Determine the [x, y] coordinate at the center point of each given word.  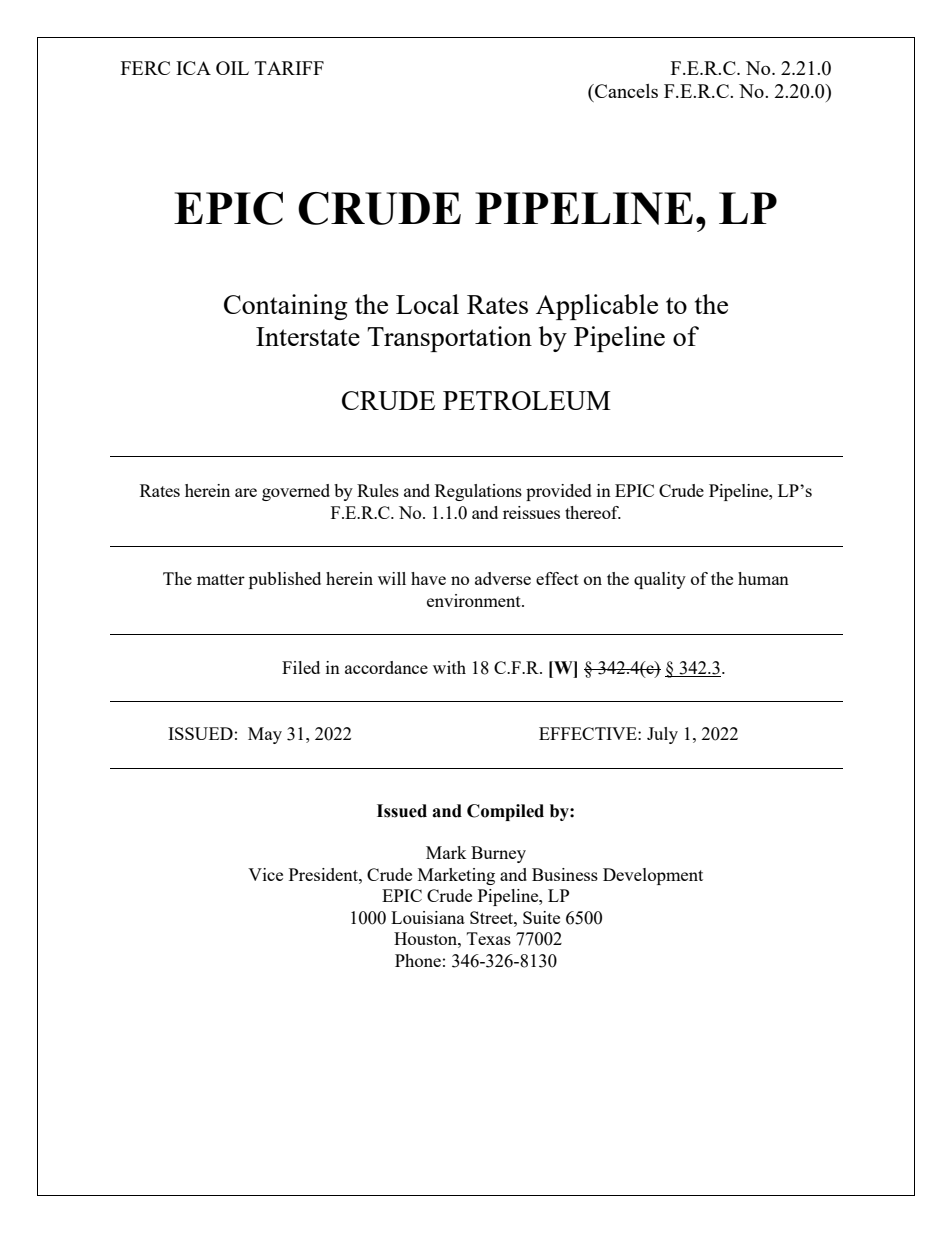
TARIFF [289, 68]
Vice [265, 874]
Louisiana [428, 917]
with [449, 667]
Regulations [478, 492]
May [265, 735]
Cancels [625, 91]
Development [653, 876]
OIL [232, 68]
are [246, 492]
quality [660, 580]
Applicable [597, 307]
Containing [285, 307]
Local [427, 304]
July [662, 735]
